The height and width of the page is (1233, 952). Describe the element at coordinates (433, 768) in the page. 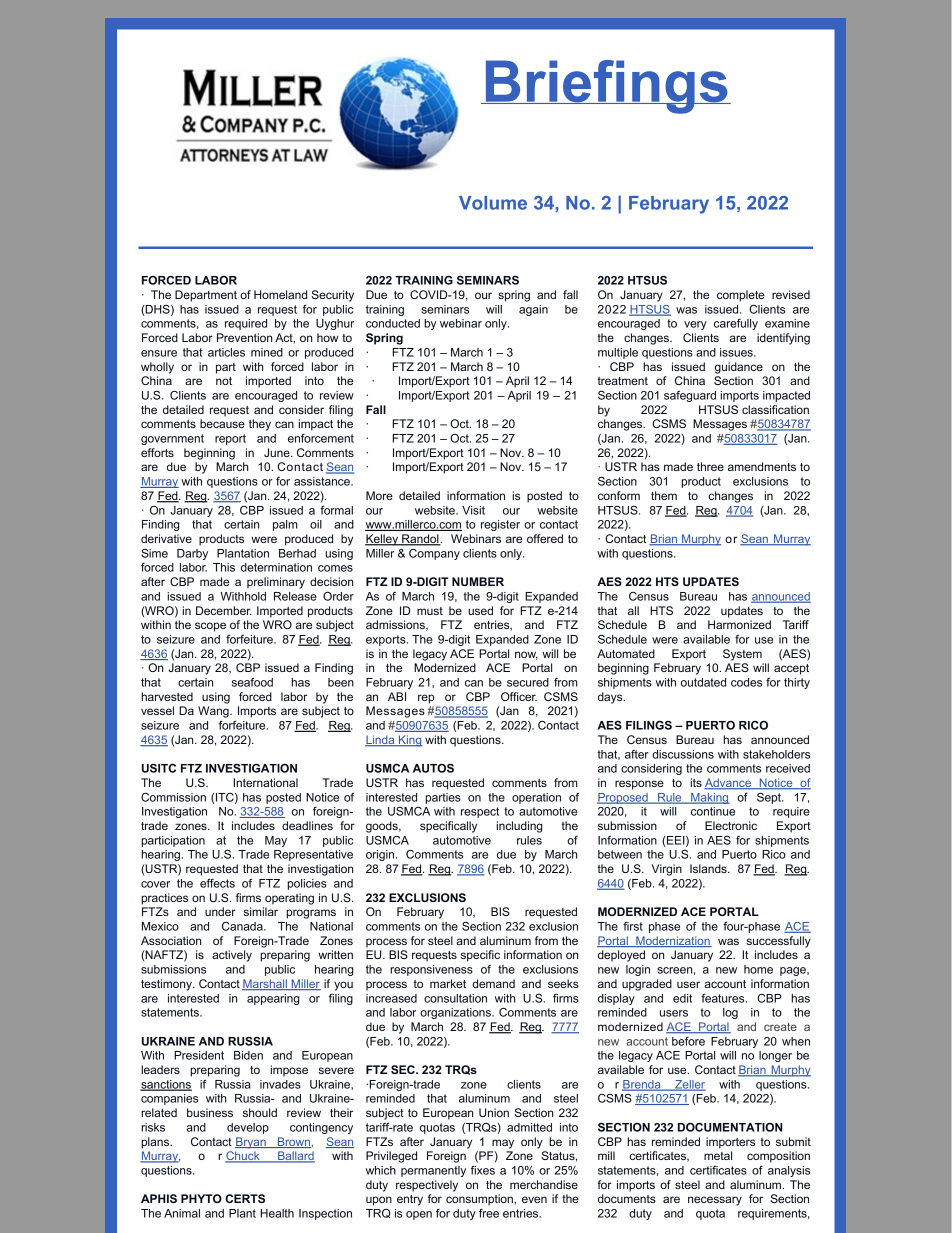

I see `AUTOS` at that location.
